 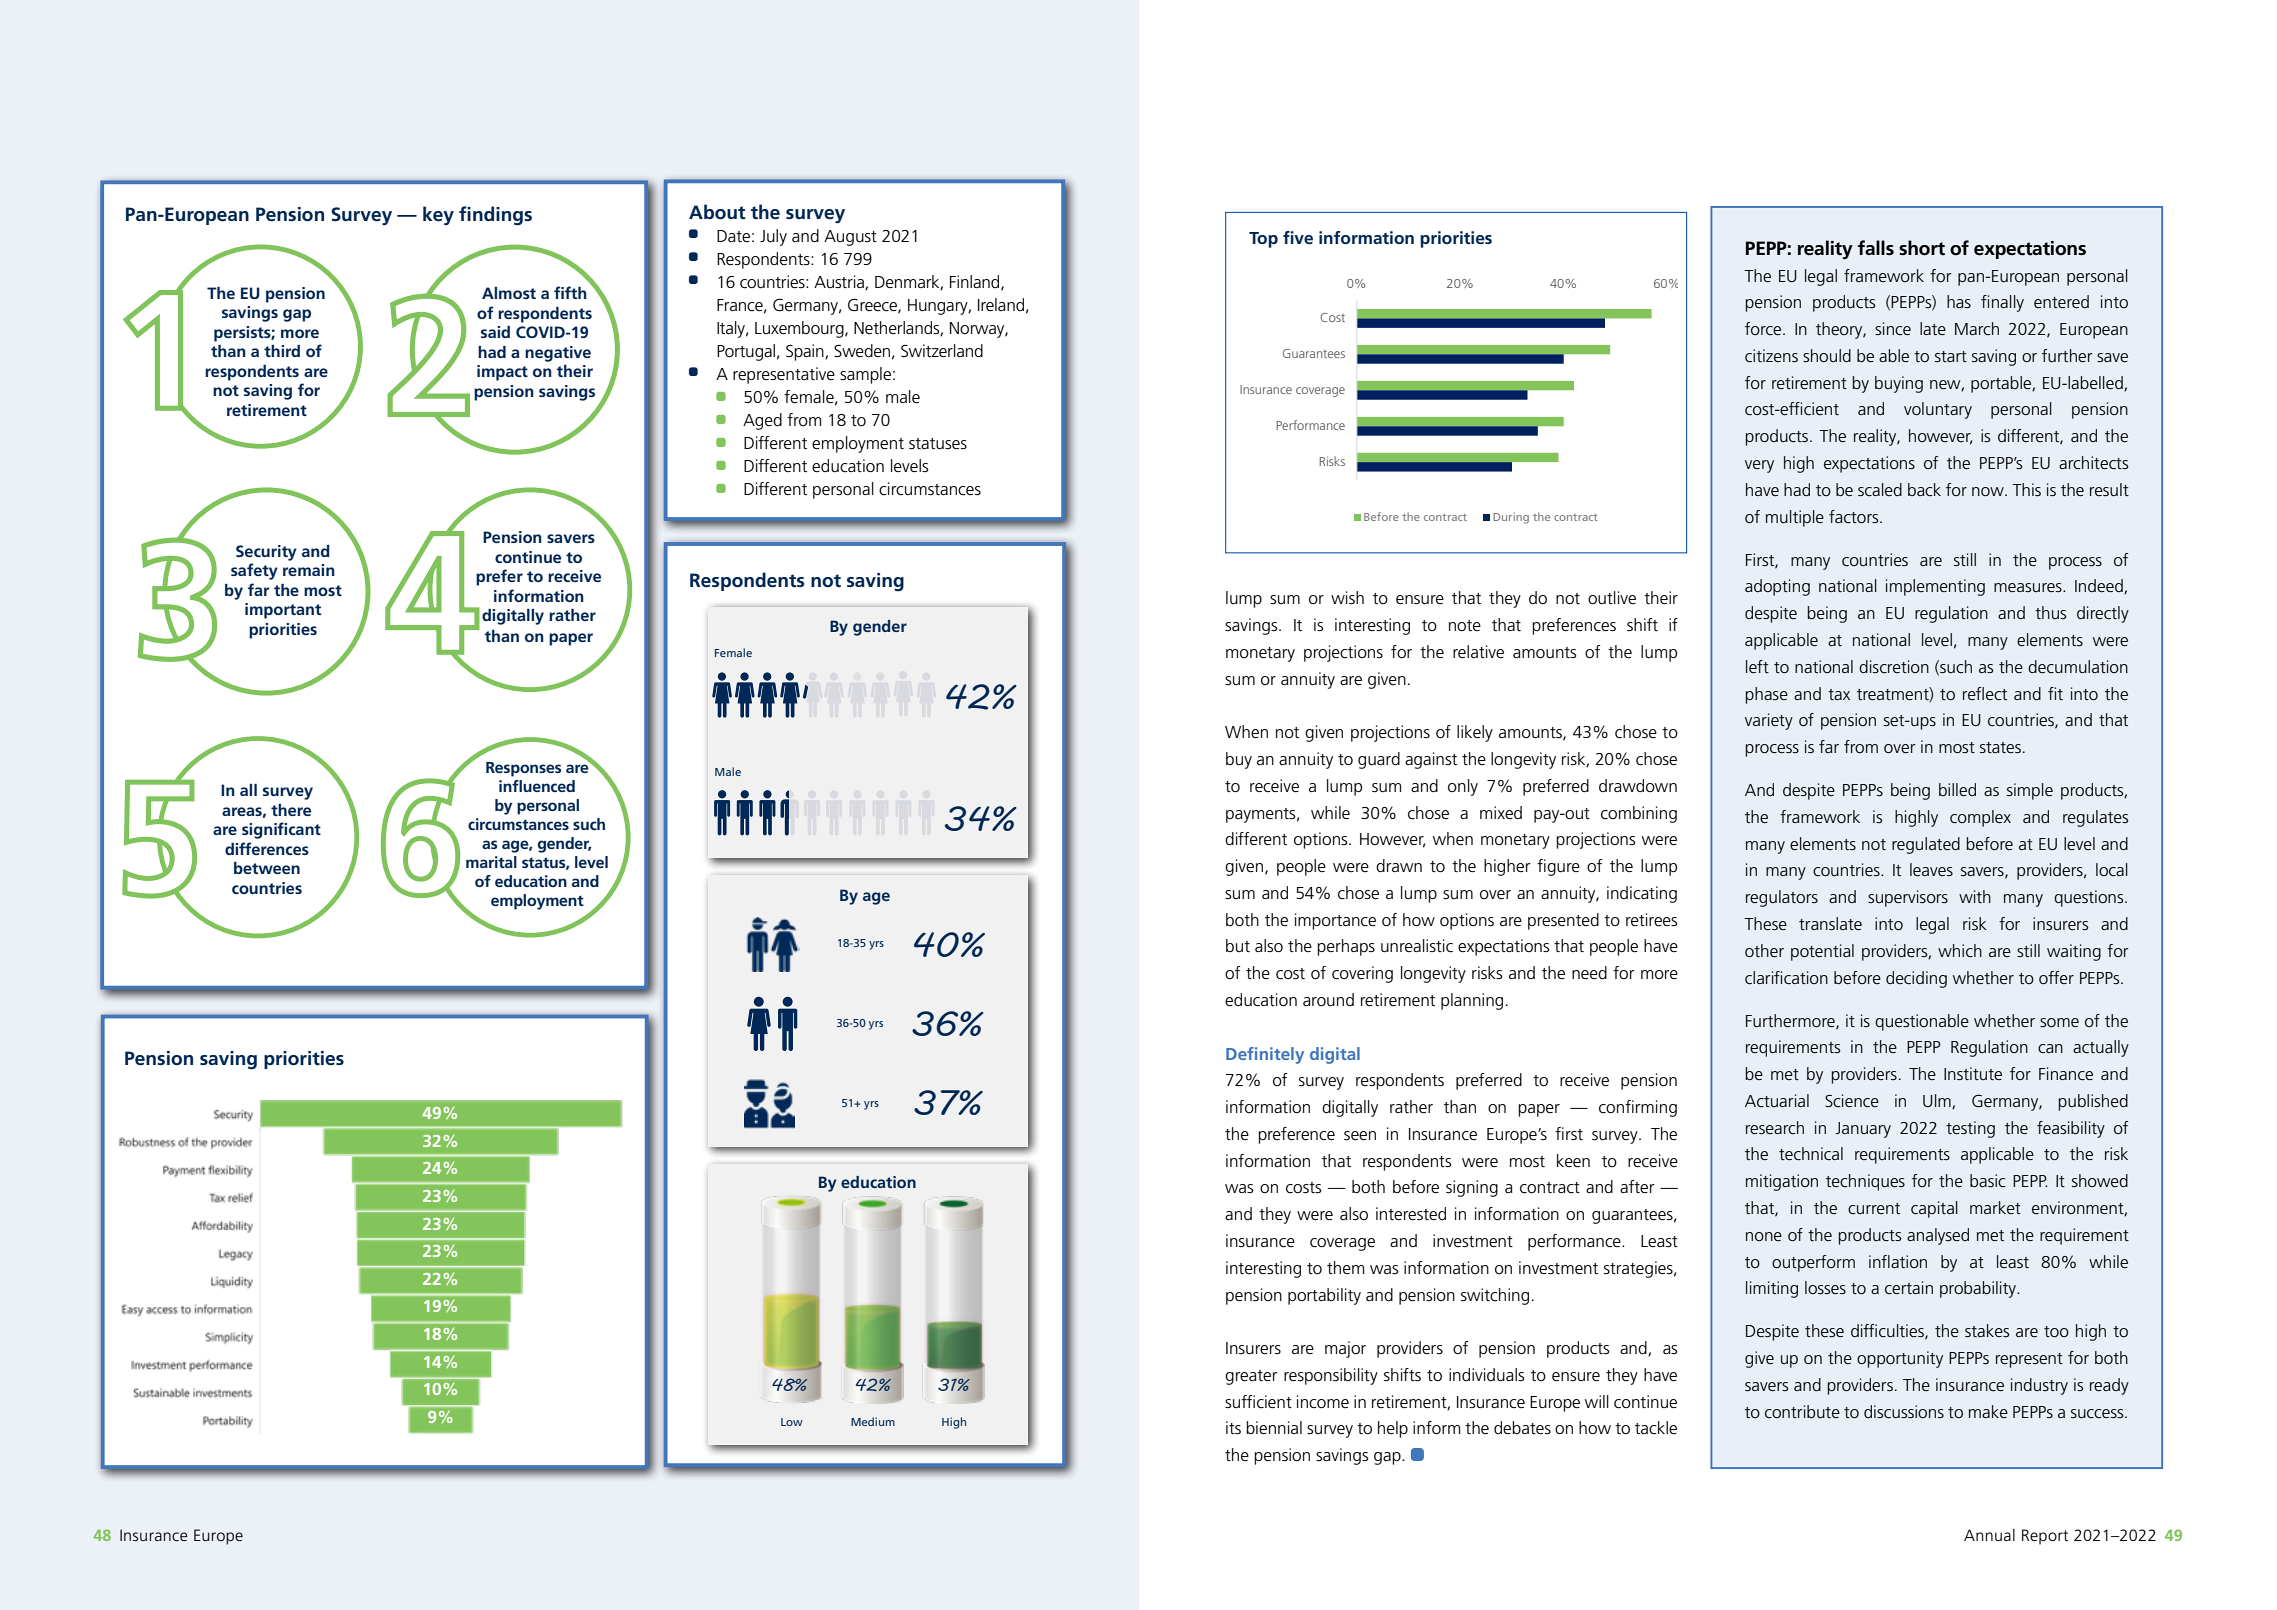 I want to click on findings, so click(x=495, y=216).
